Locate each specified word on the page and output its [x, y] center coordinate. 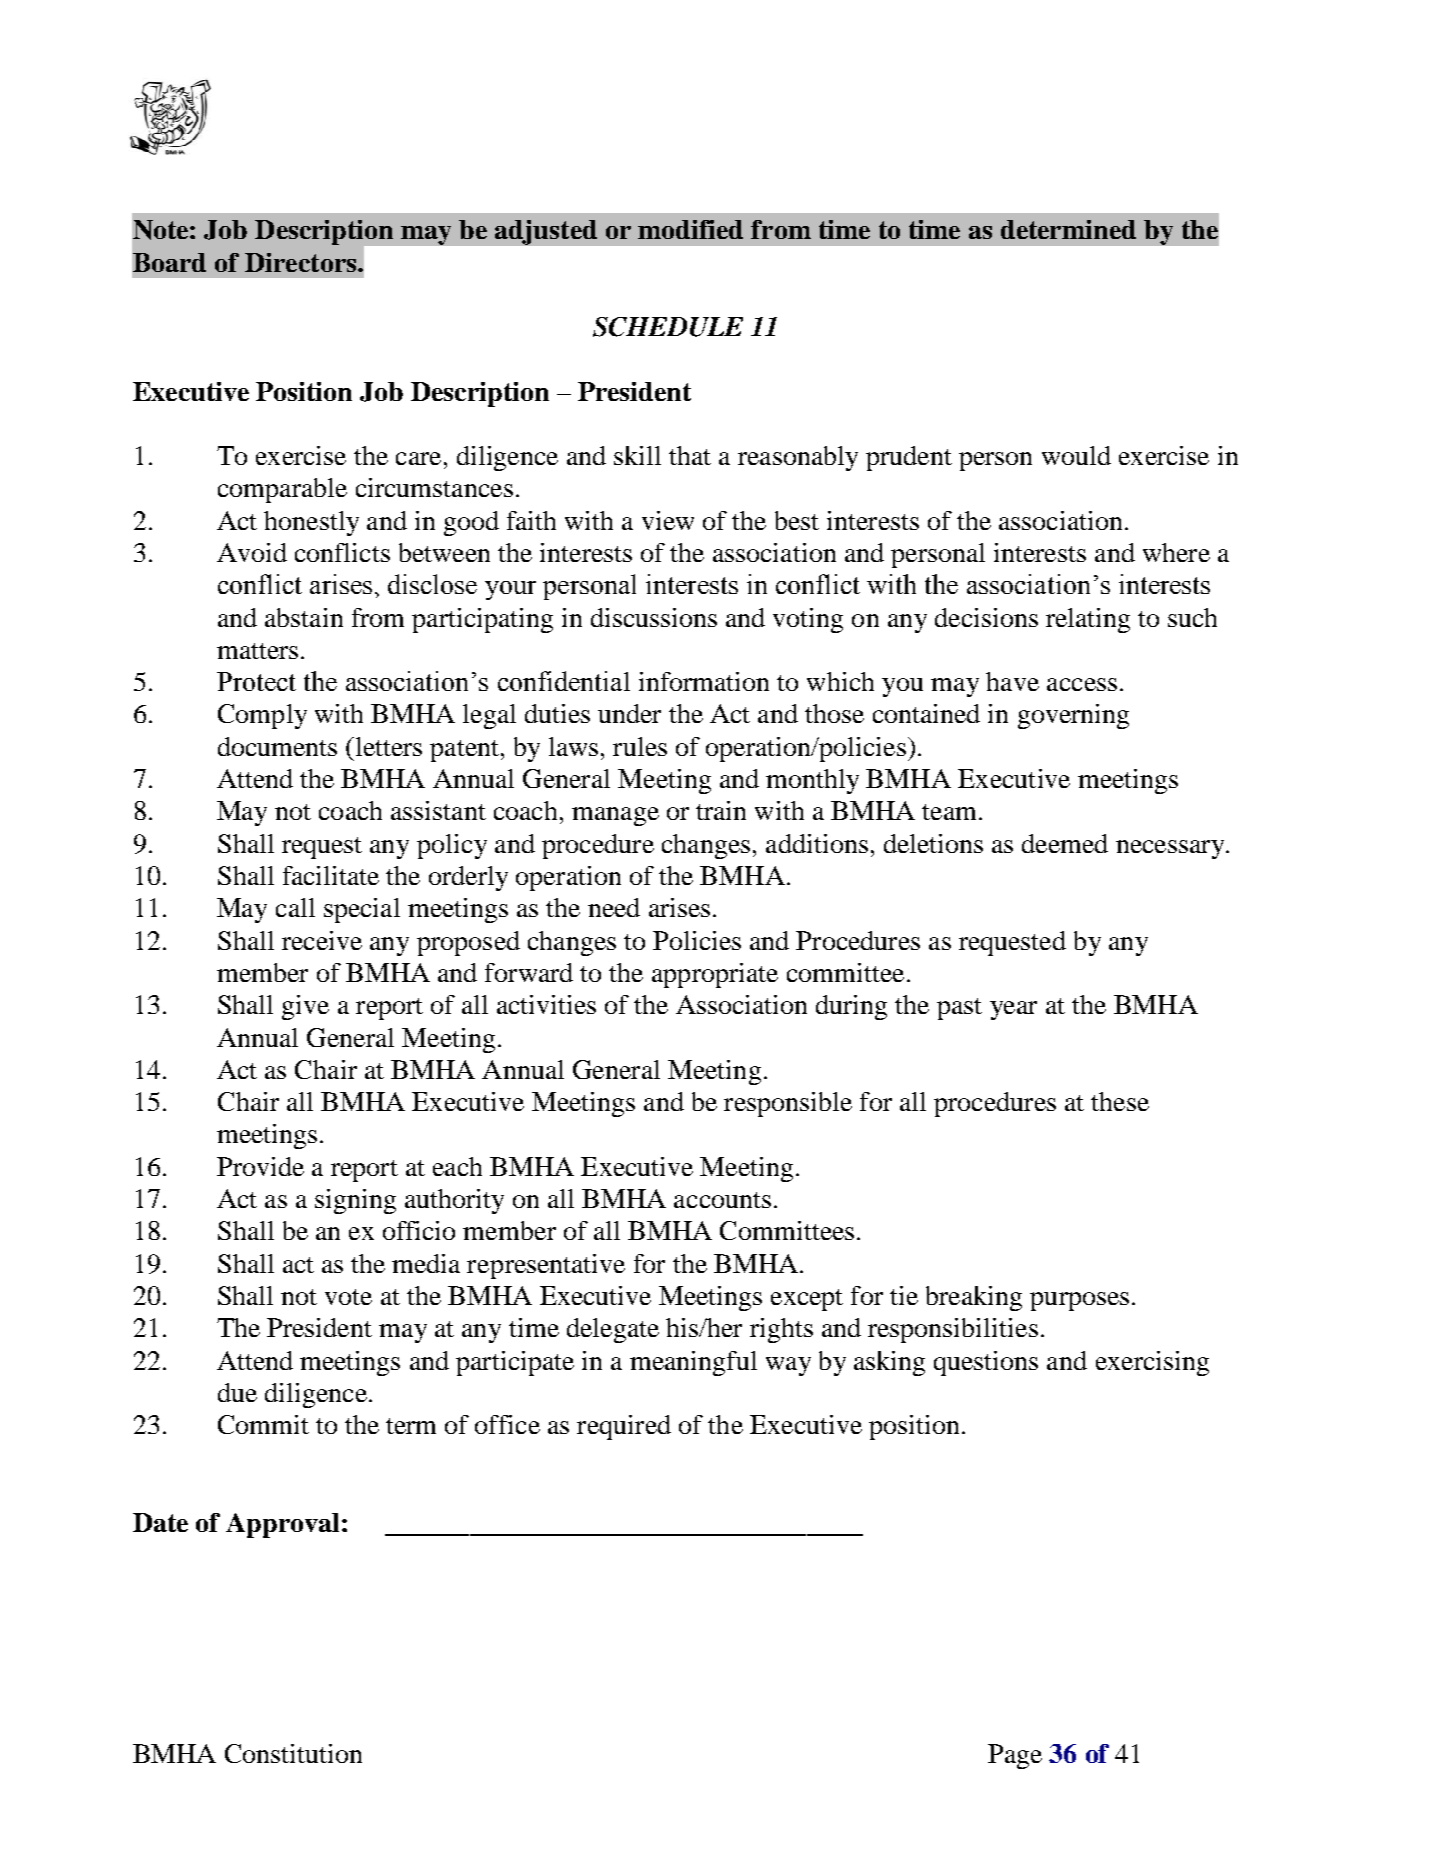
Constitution [293, 1753]
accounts [722, 1200]
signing [355, 1201]
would [1076, 455]
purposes [1079, 1301]
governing [1073, 716]
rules [640, 746]
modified [690, 229]
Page [1015, 1756]
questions [986, 1363]
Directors [300, 262]
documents [277, 746]
